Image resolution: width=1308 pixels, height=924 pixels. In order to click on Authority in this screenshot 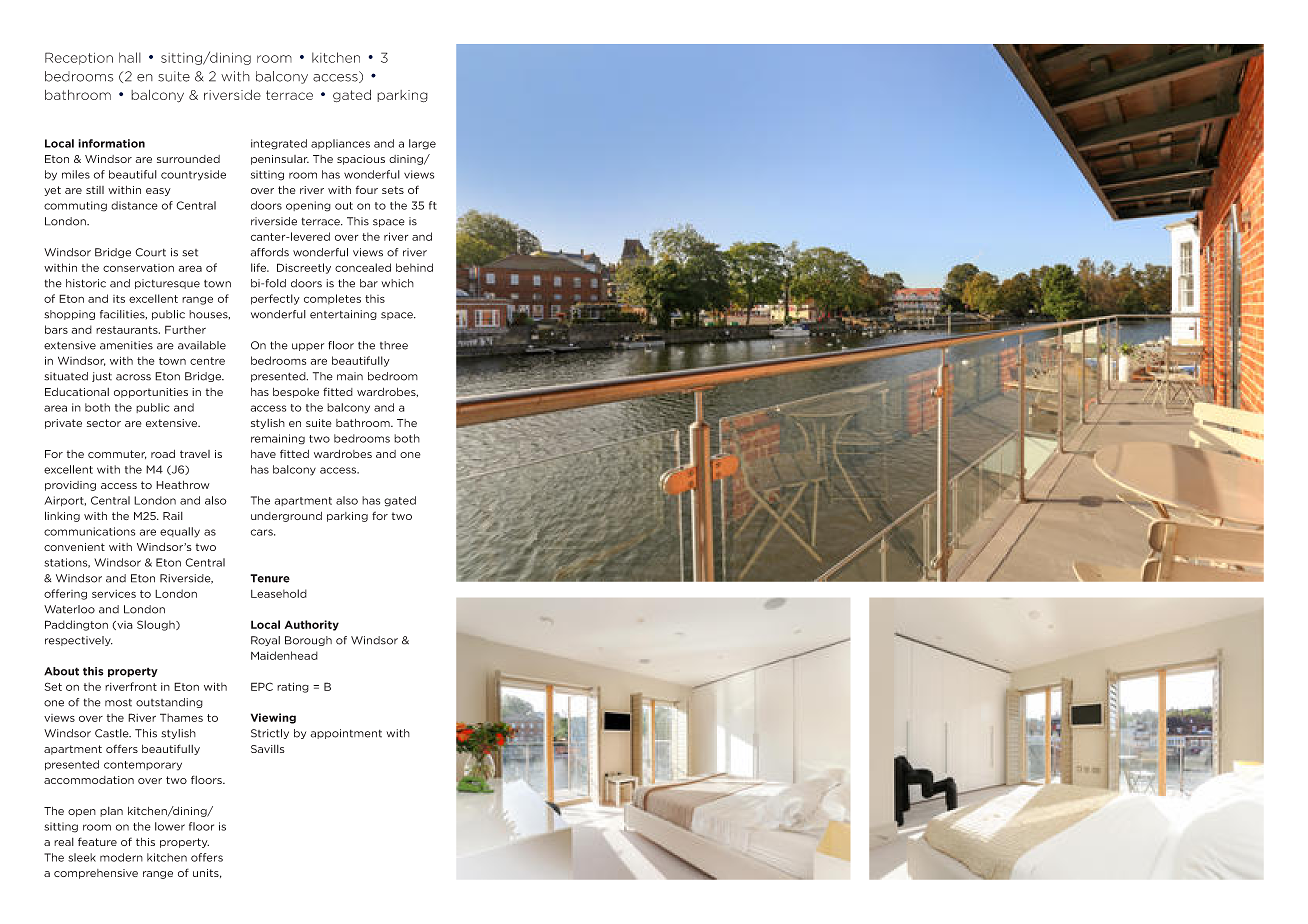, I will do `click(311, 625)`.
